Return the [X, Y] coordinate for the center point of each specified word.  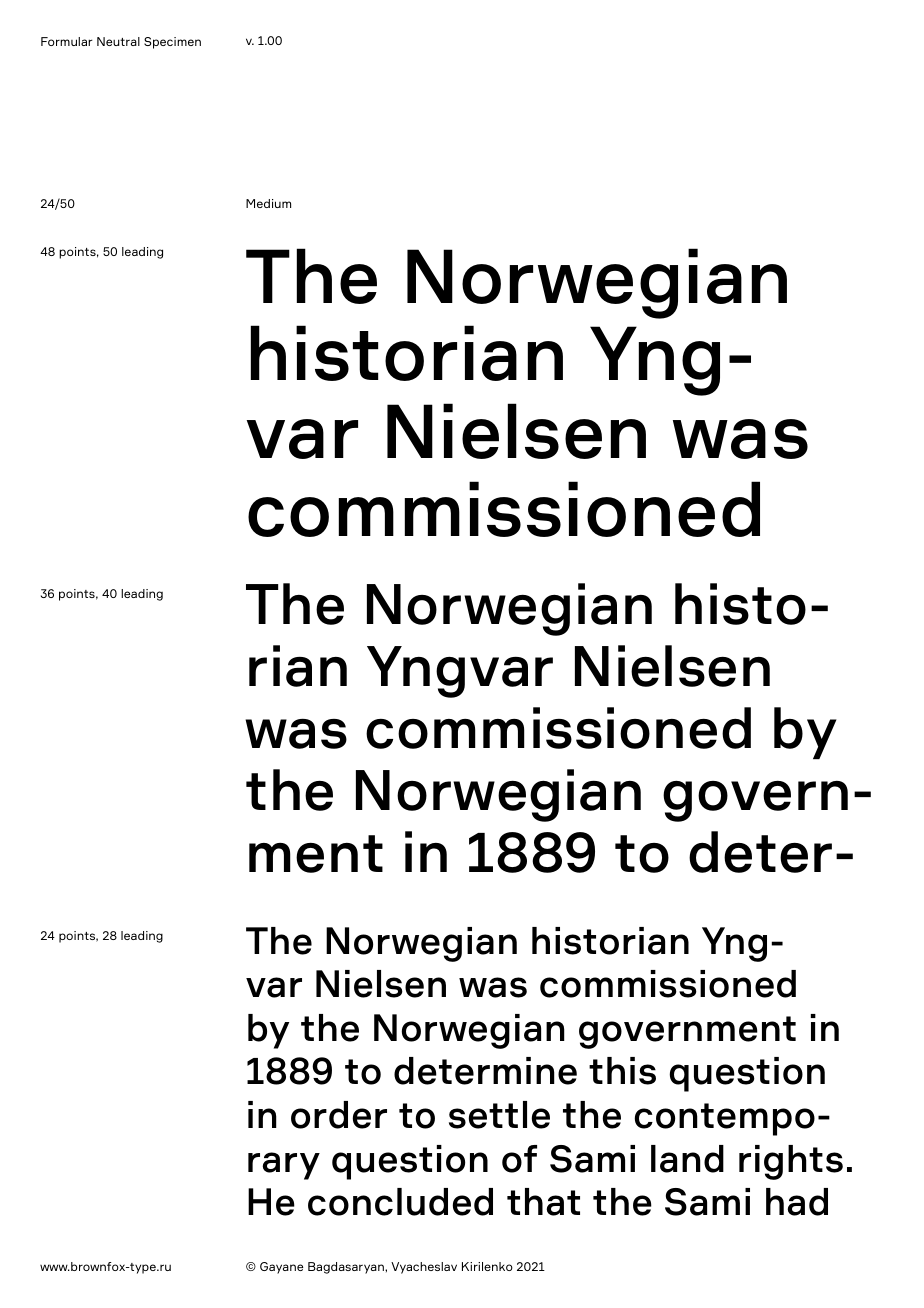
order [339, 1115]
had [797, 1202]
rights [791, 1162]
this [622, 1071]
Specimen [172, 43]
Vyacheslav [424, 1268]
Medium [268, 203]
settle [499, 1115]
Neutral [118, 41]
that [543, 1202]
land [687, 1159]
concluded [400, 1202]
